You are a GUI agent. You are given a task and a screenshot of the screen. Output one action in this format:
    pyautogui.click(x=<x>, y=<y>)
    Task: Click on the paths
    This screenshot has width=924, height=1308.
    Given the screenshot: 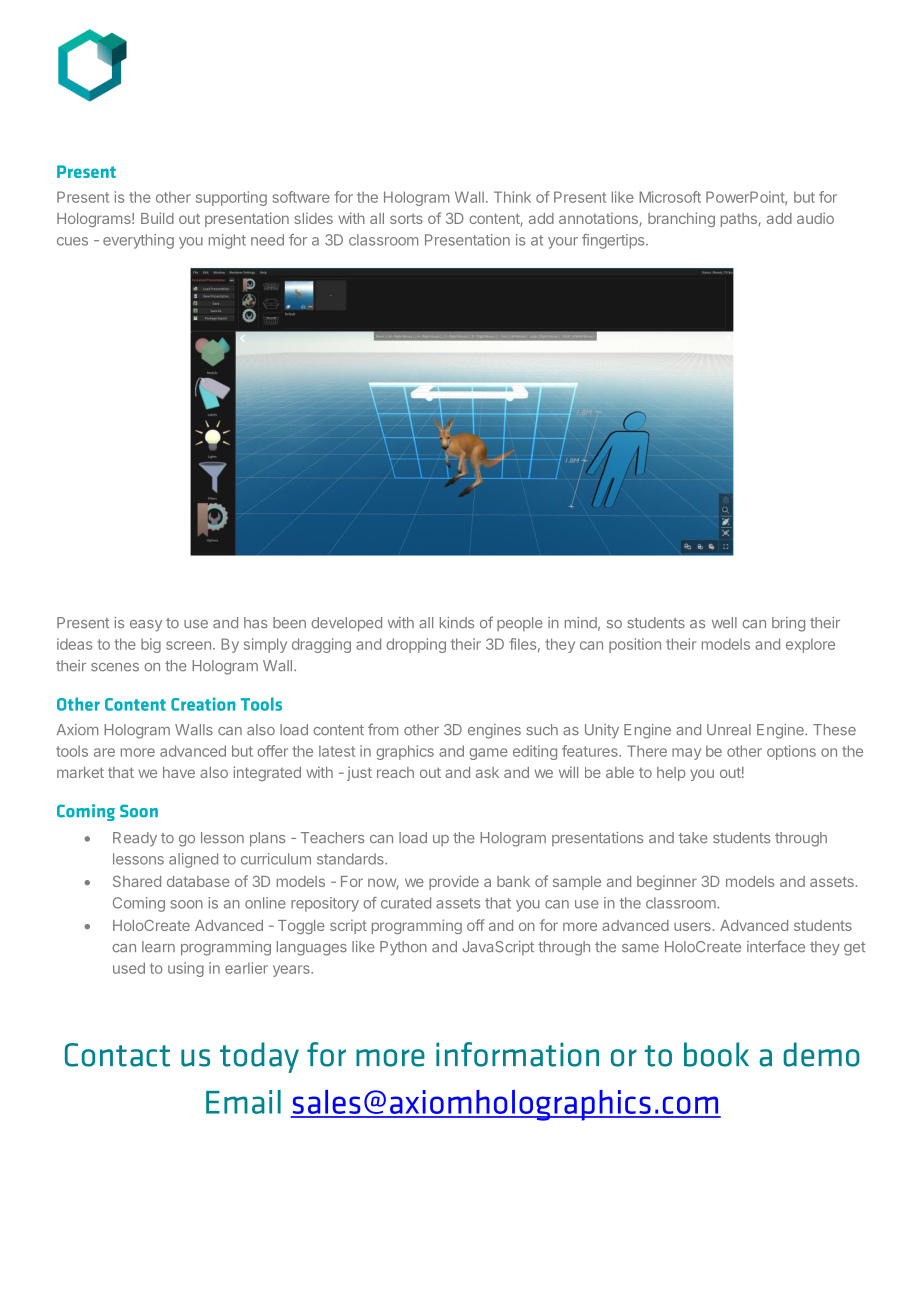 What is the action you would take?
    pyautogui.click(x=739, y=220)
